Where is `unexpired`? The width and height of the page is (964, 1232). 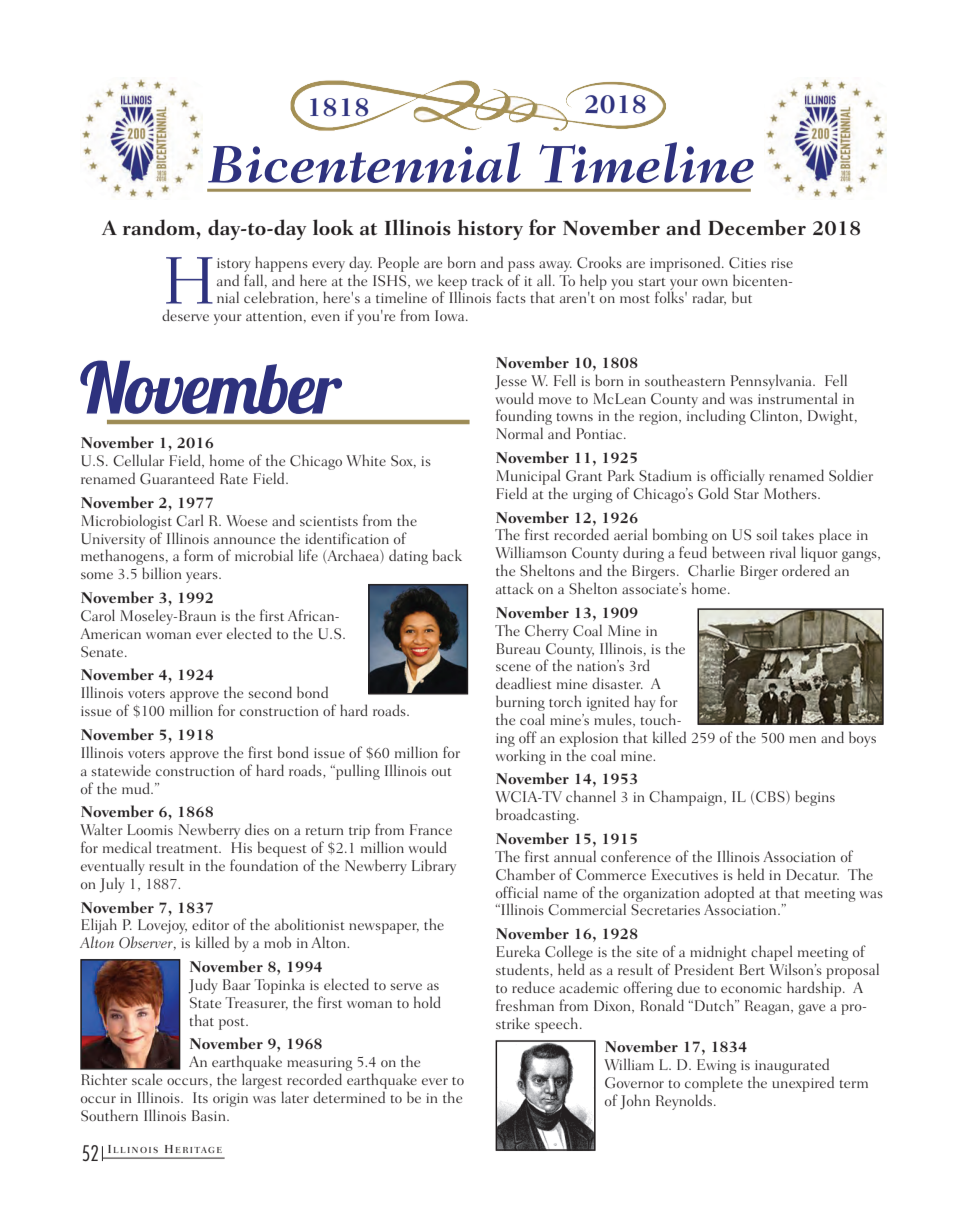 unexpired is located at coordinates (803, 1084).
